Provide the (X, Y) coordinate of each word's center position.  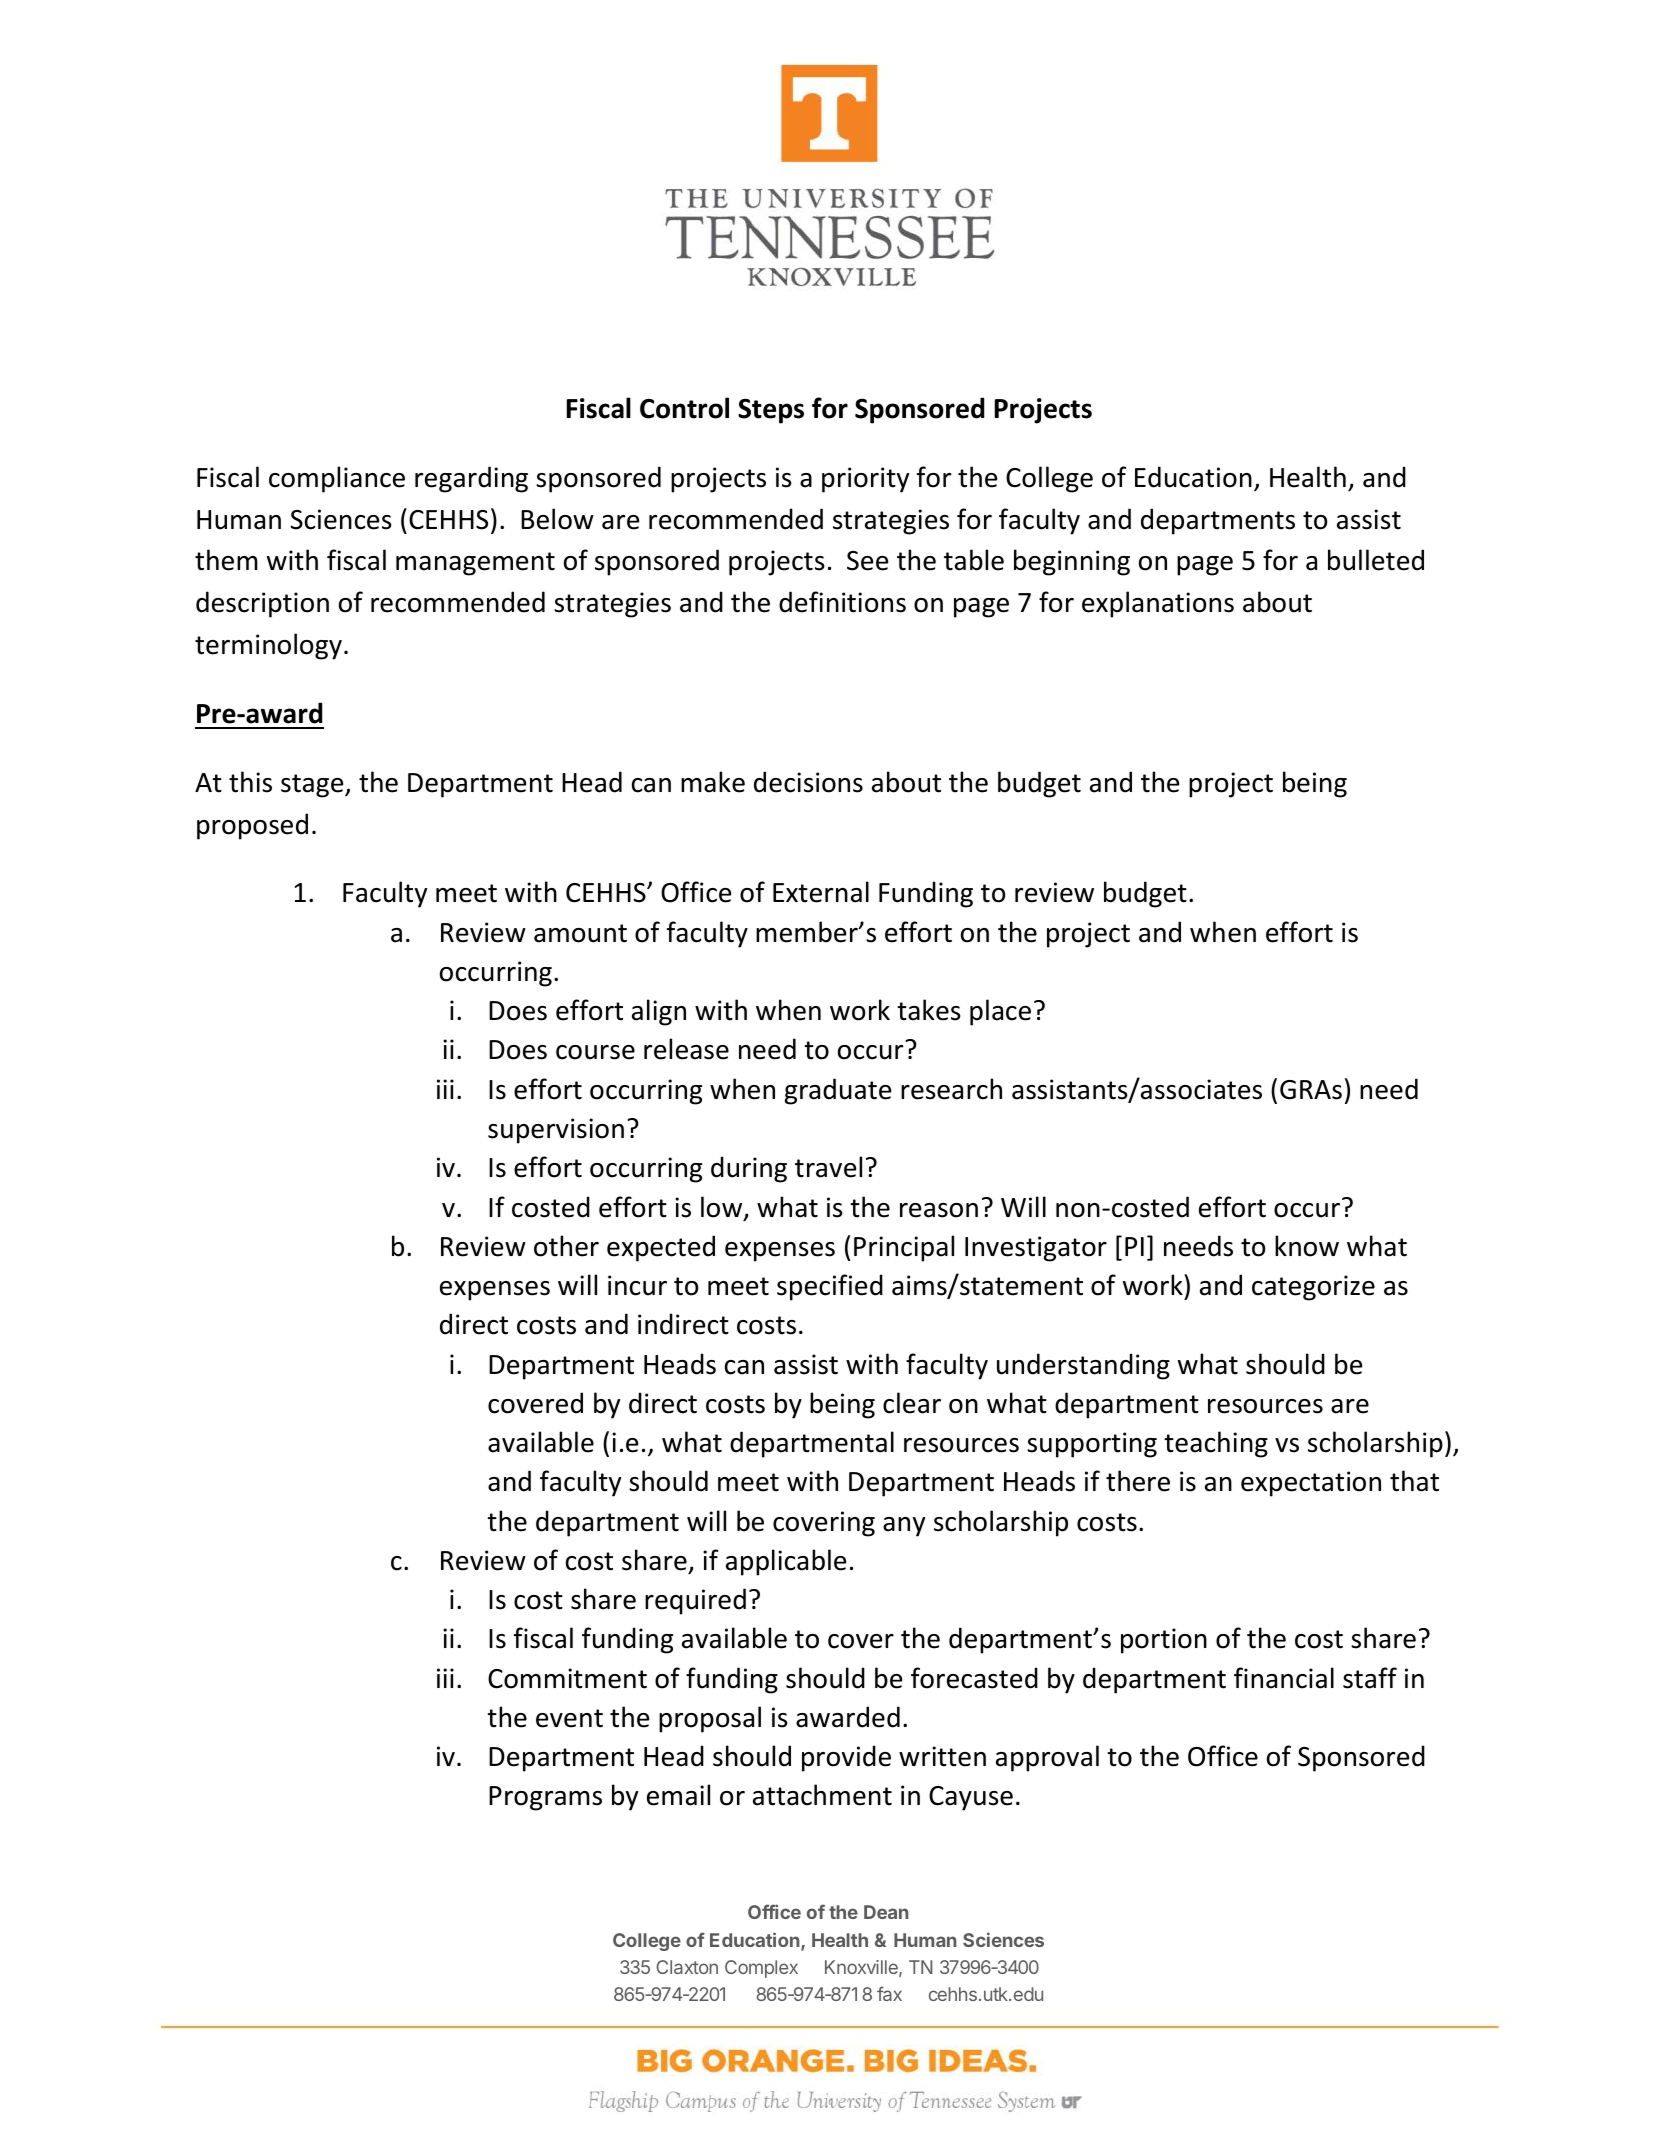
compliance (337, 479)
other (566, 1246)
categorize (1313, 1288)
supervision (556, 1131)
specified (830, 1287)
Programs (545, 1798)
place (1000, 1012)
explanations (1158, 604)
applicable (786, 1562)
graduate (838, 1091)
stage (313, 786)
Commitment (567, 1678)
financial (1284, 1678)
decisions (808, 782)
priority (865, 480)
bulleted (1376, 560)
